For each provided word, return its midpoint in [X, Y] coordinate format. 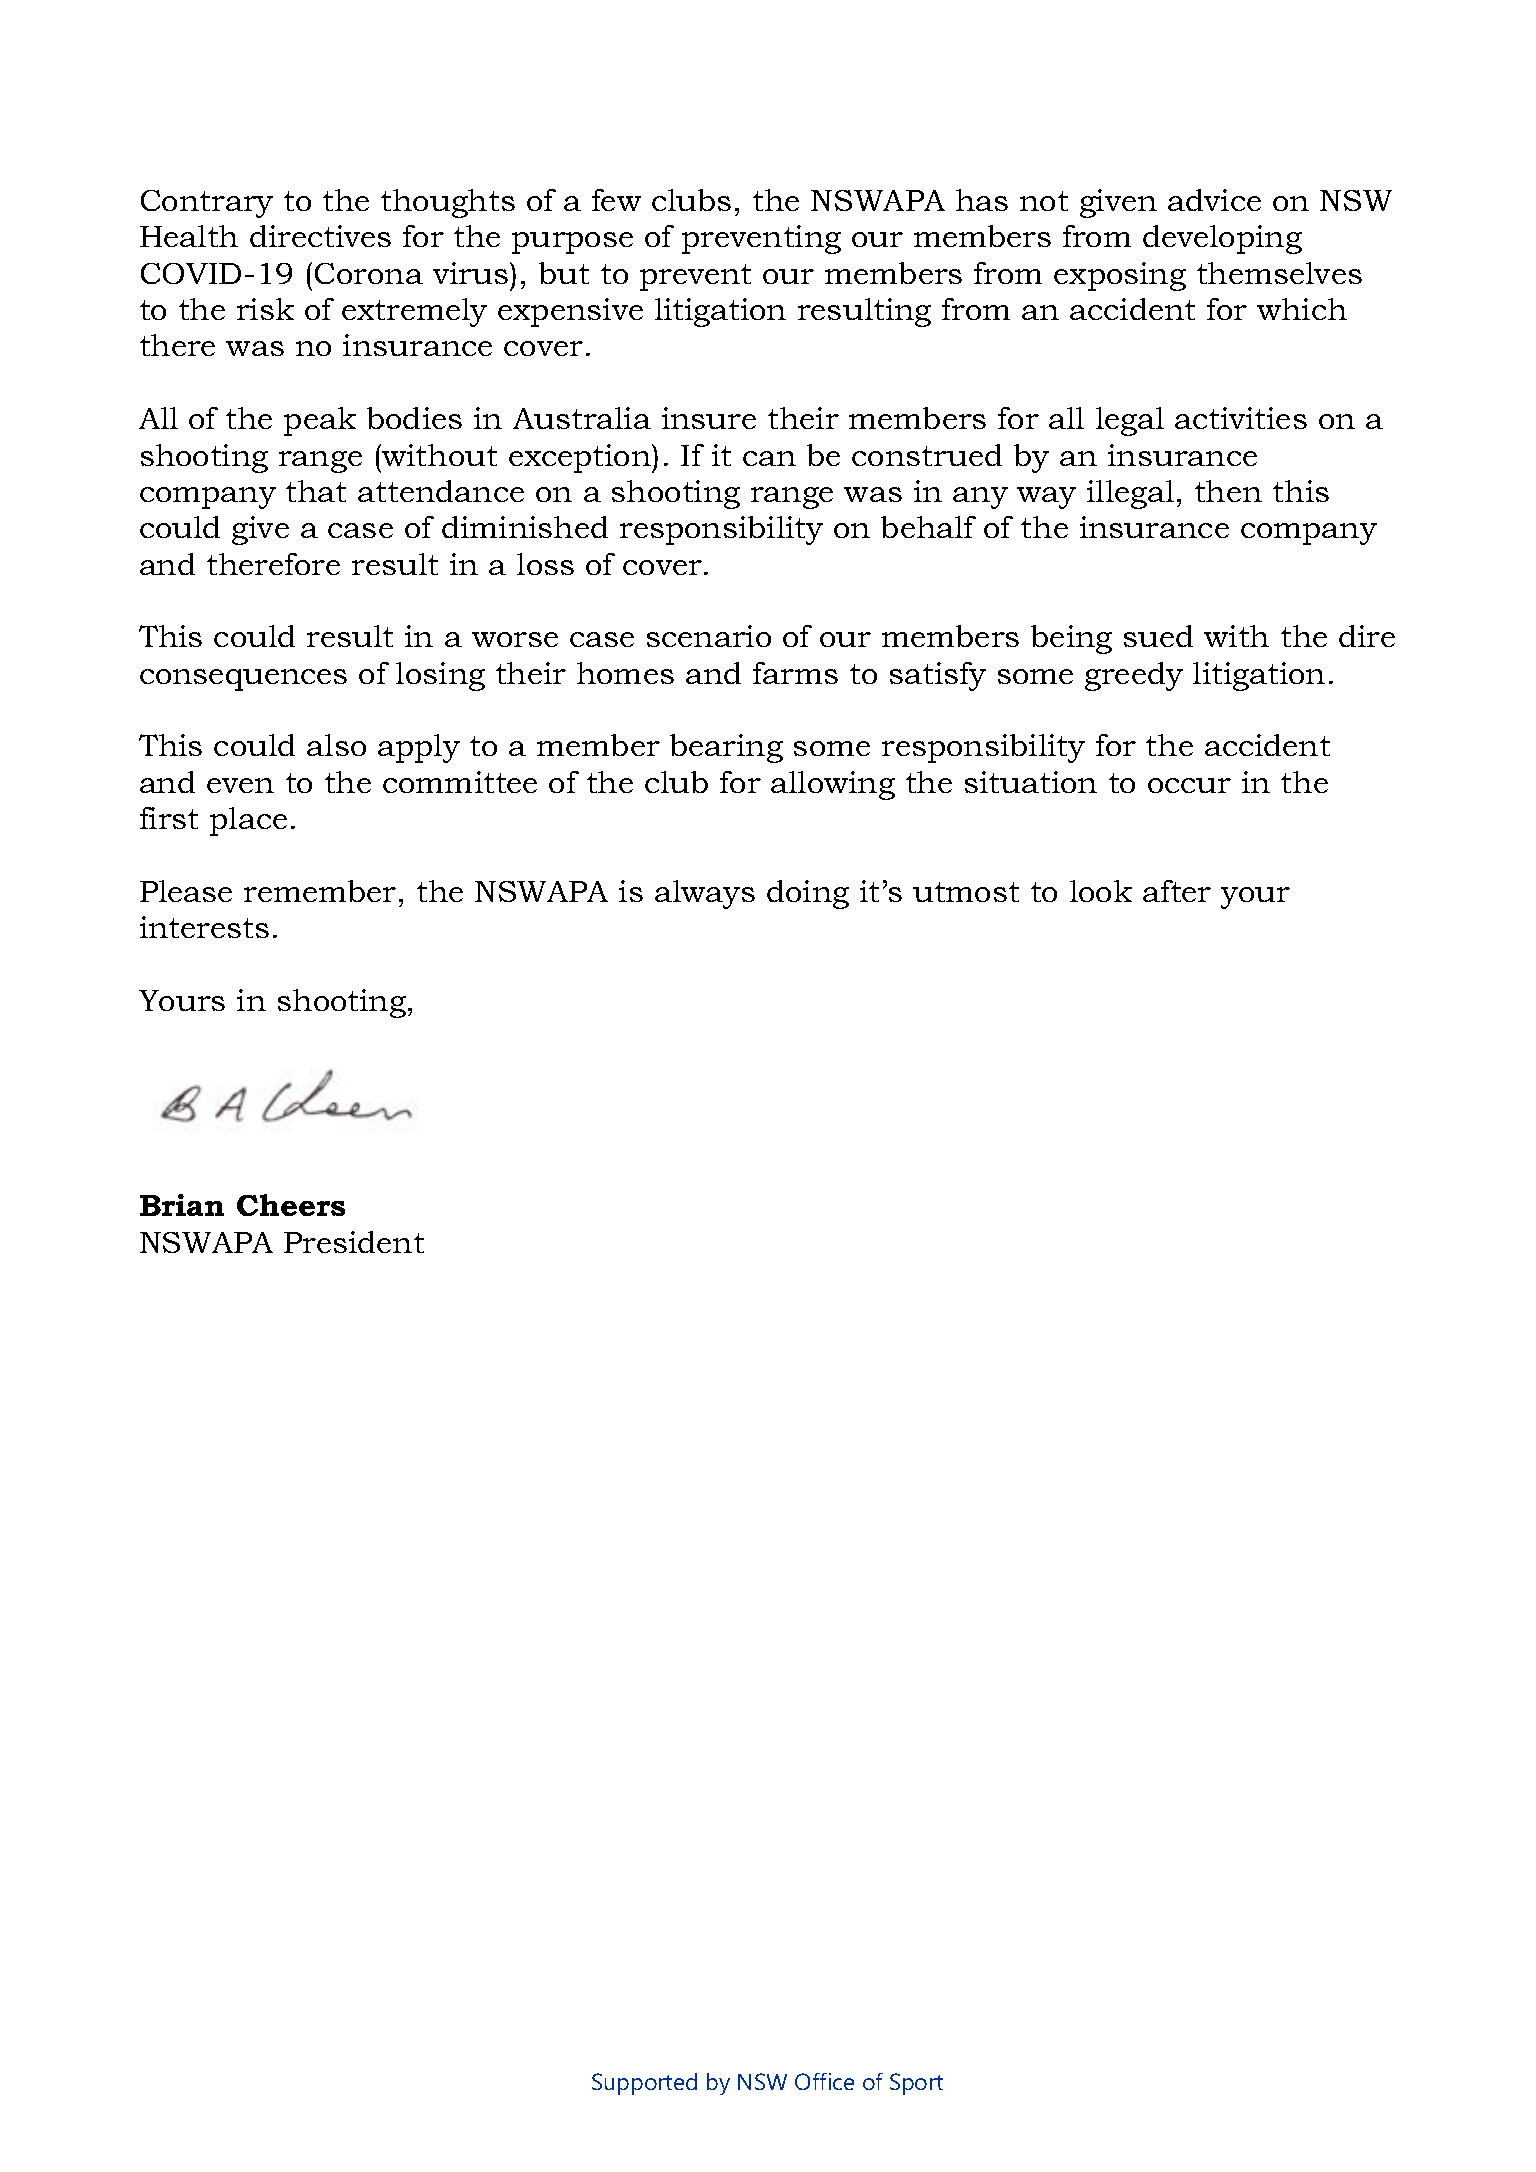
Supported [644, 2084]
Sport [916, 2084]
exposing [1120, 276]
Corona [369, 273]
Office [824, 2081]
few [616, 200]
